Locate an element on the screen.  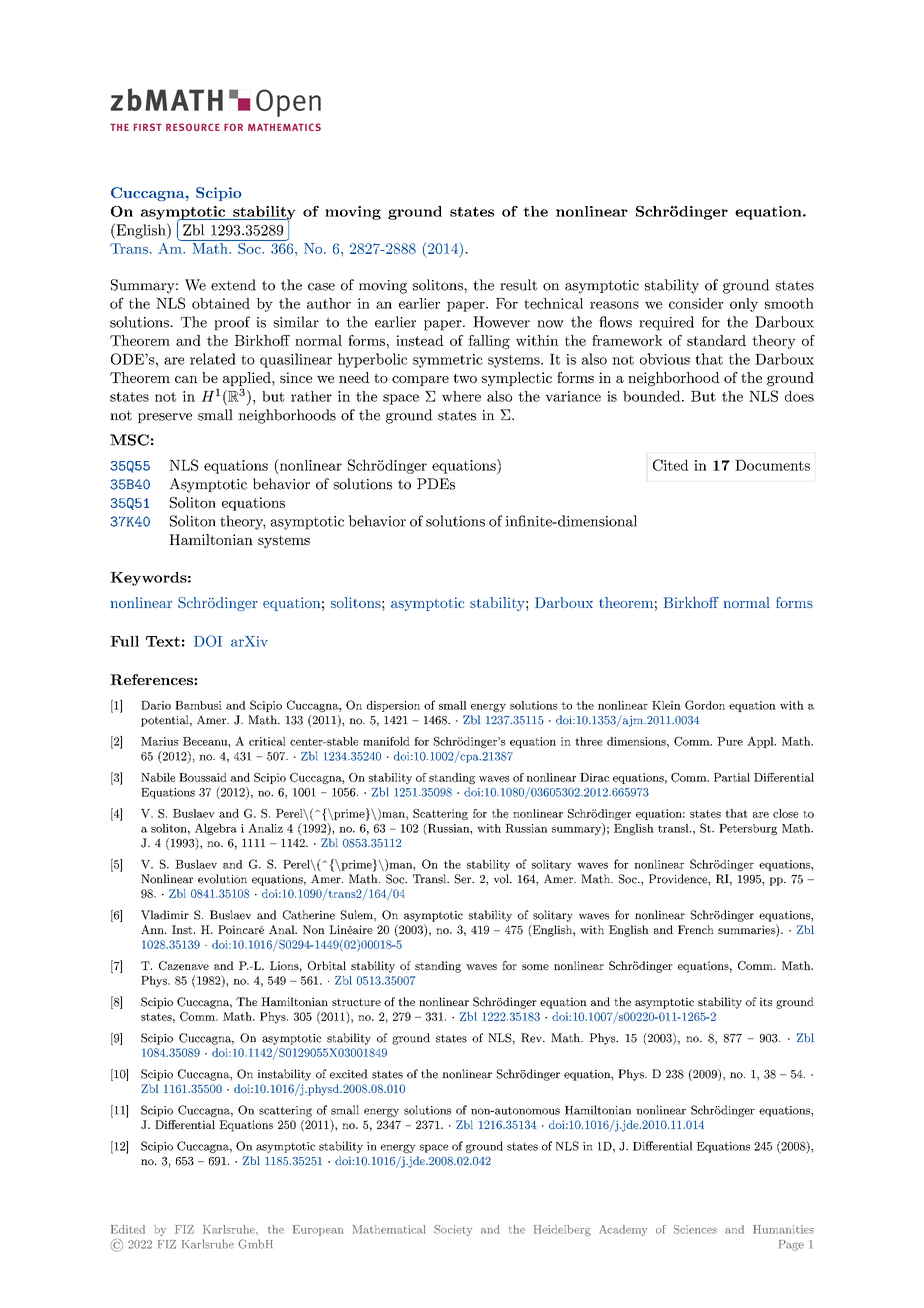
Edited is located at coordinates (128, 1229).
